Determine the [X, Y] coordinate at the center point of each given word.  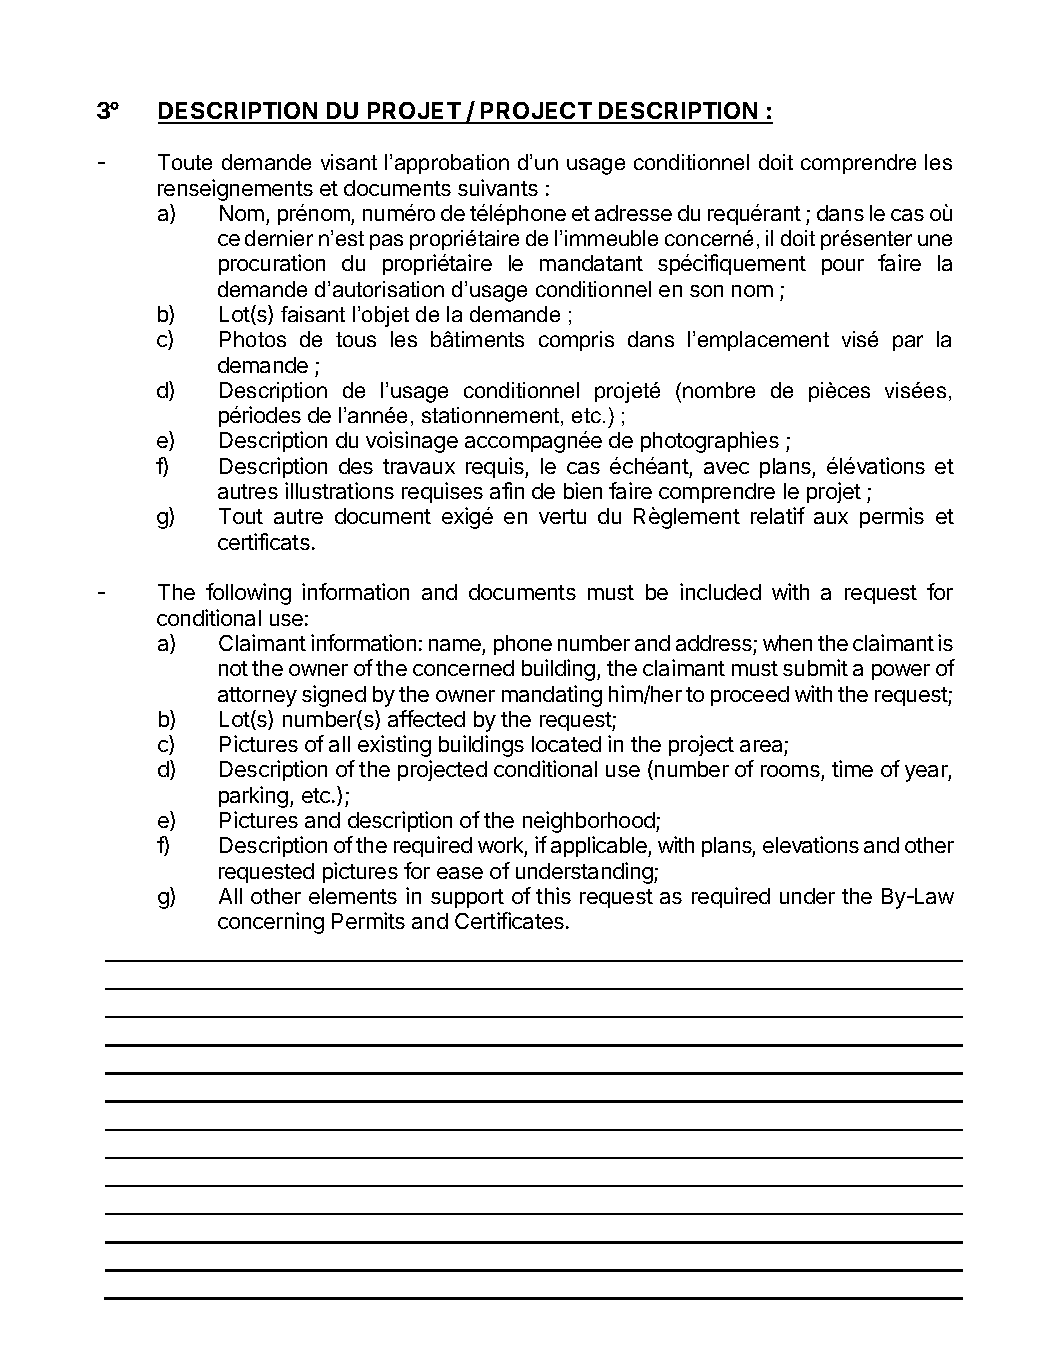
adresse [633, 213]
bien [583, 490]
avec [726, 468]
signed [334, 696]
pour [843, 267]
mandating [552, 696]
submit [815, 667]
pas [386, 242]
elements [353, 896]
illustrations [339, 490]
